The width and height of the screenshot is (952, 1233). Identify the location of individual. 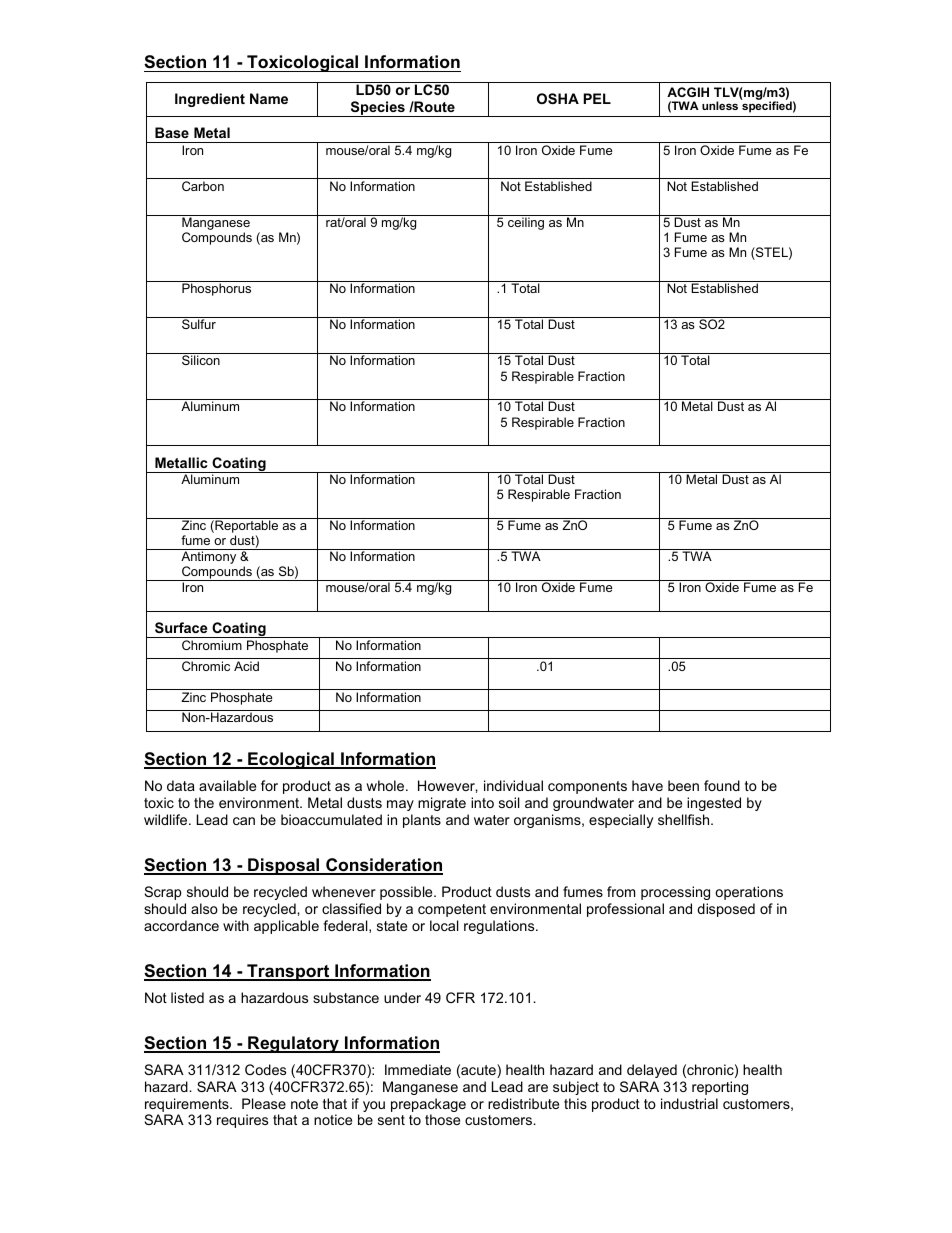
(513, 785).
